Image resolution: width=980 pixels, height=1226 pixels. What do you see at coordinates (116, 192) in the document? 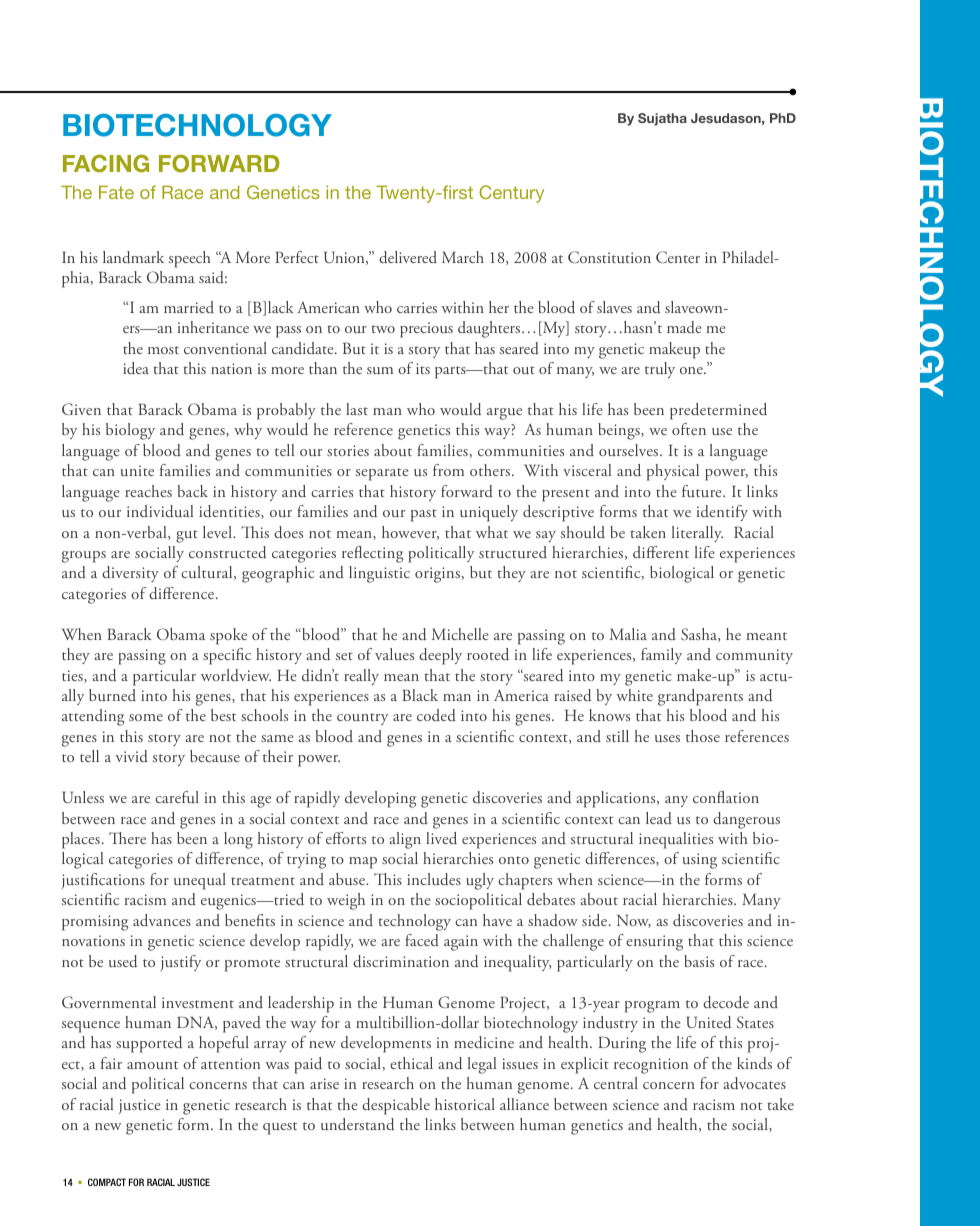
I see `Fate` at bounding box center [116, 192].
